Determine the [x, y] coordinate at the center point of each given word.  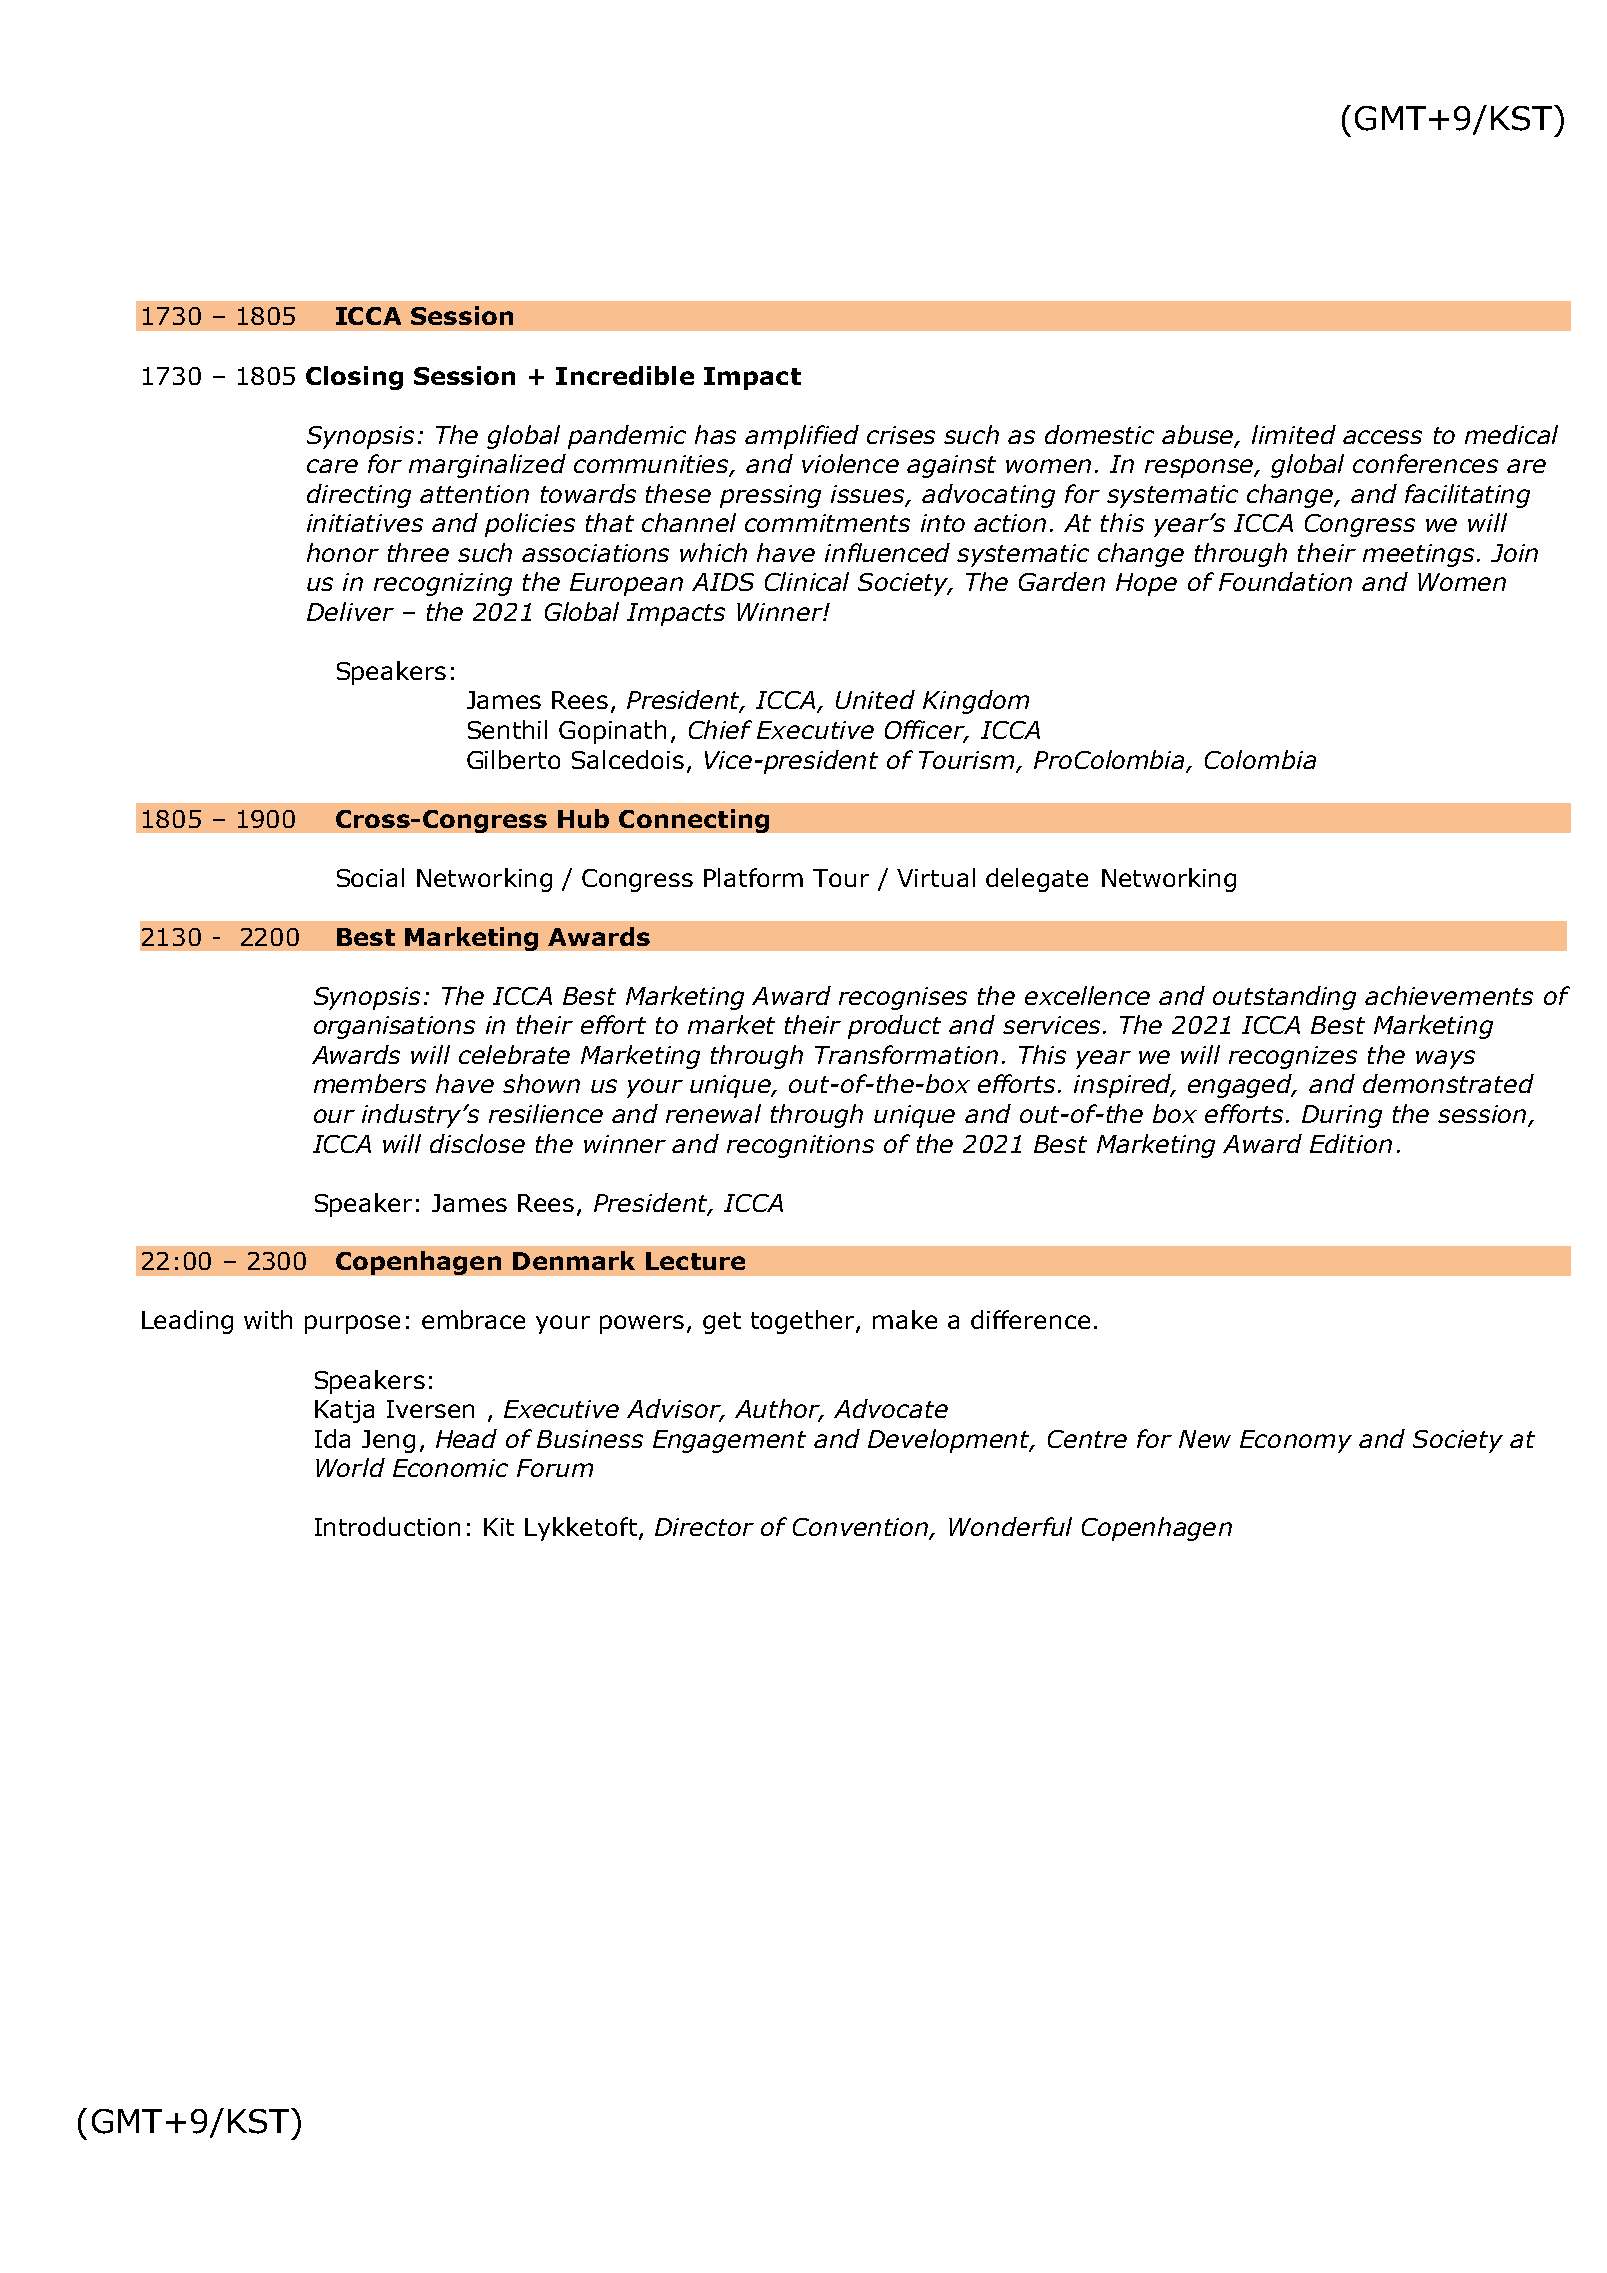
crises [901, 435]
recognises [903, 998]
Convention [862, 1528]
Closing [354, 378]
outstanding [1284, 998]
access [1382, 437]
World [350, 1467]
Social [370, 877]
